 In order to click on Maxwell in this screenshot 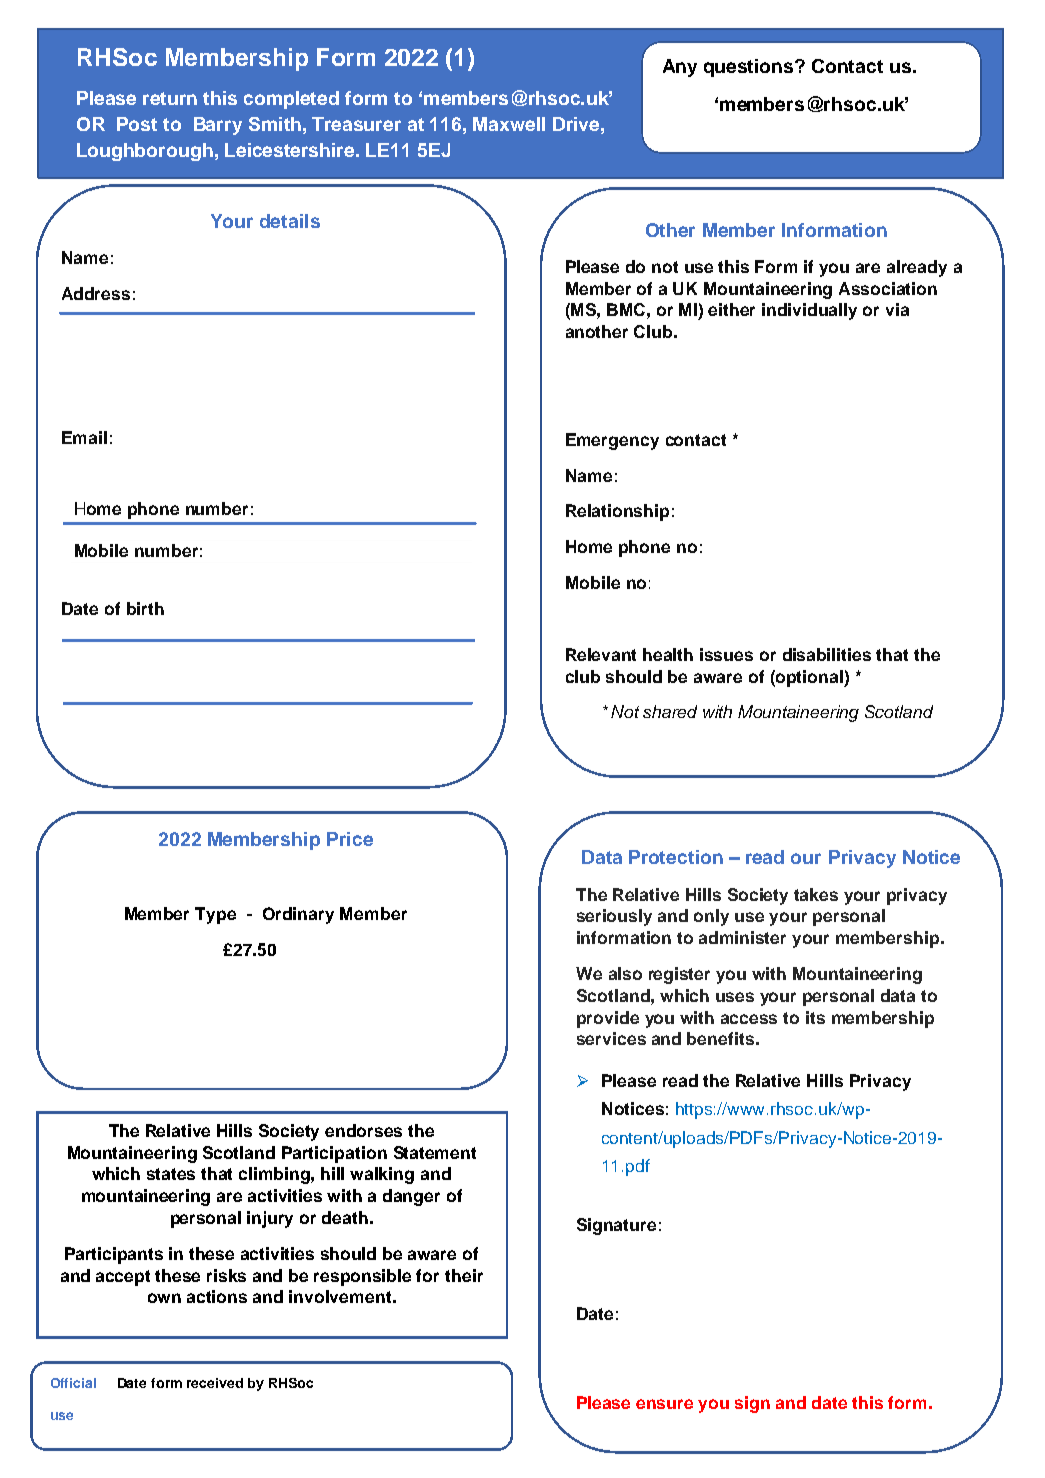, I will do `click(509, 124)`.
